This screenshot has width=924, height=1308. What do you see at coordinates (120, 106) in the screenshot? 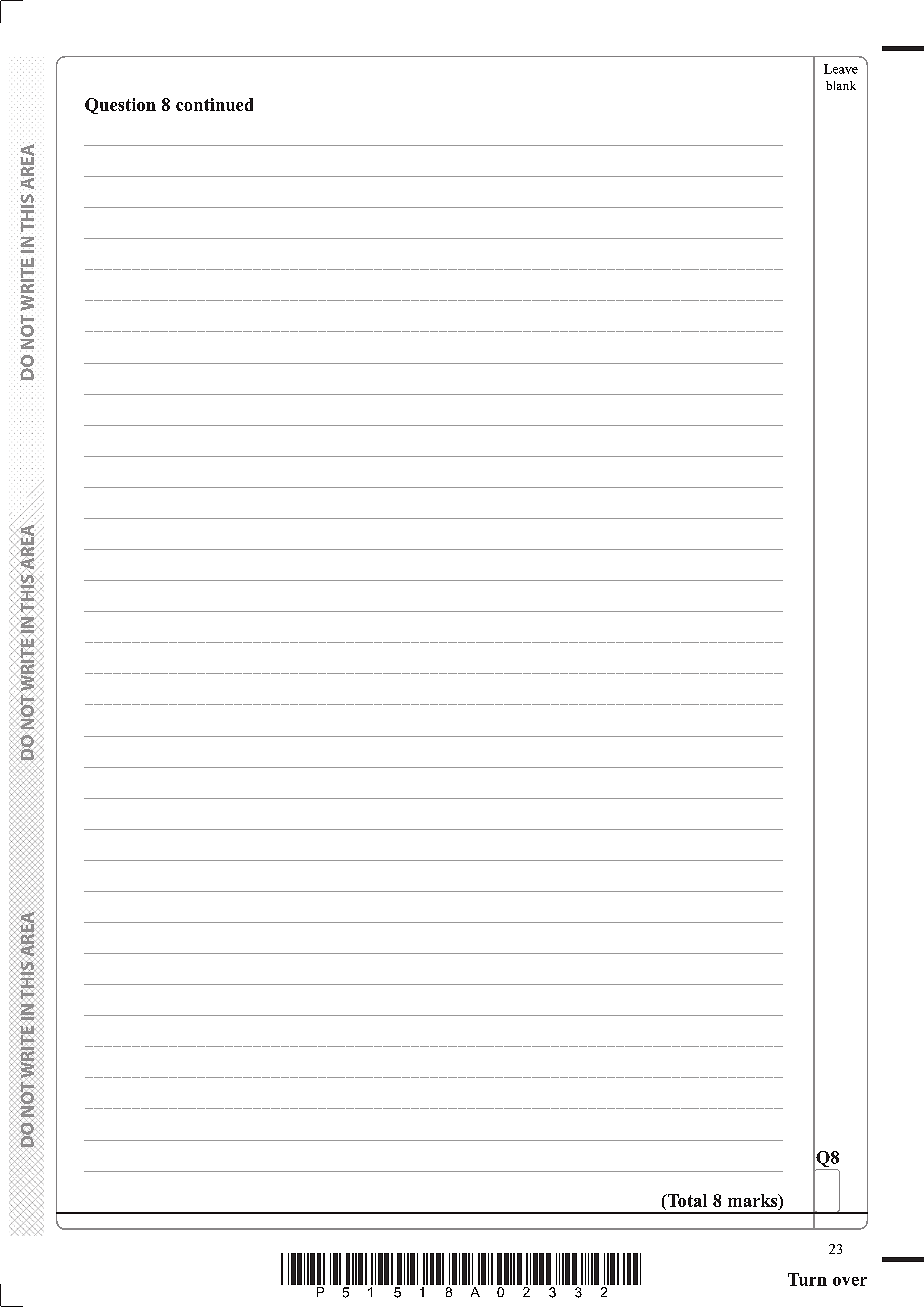
I see `Question` at bounding box center [120, 106].
